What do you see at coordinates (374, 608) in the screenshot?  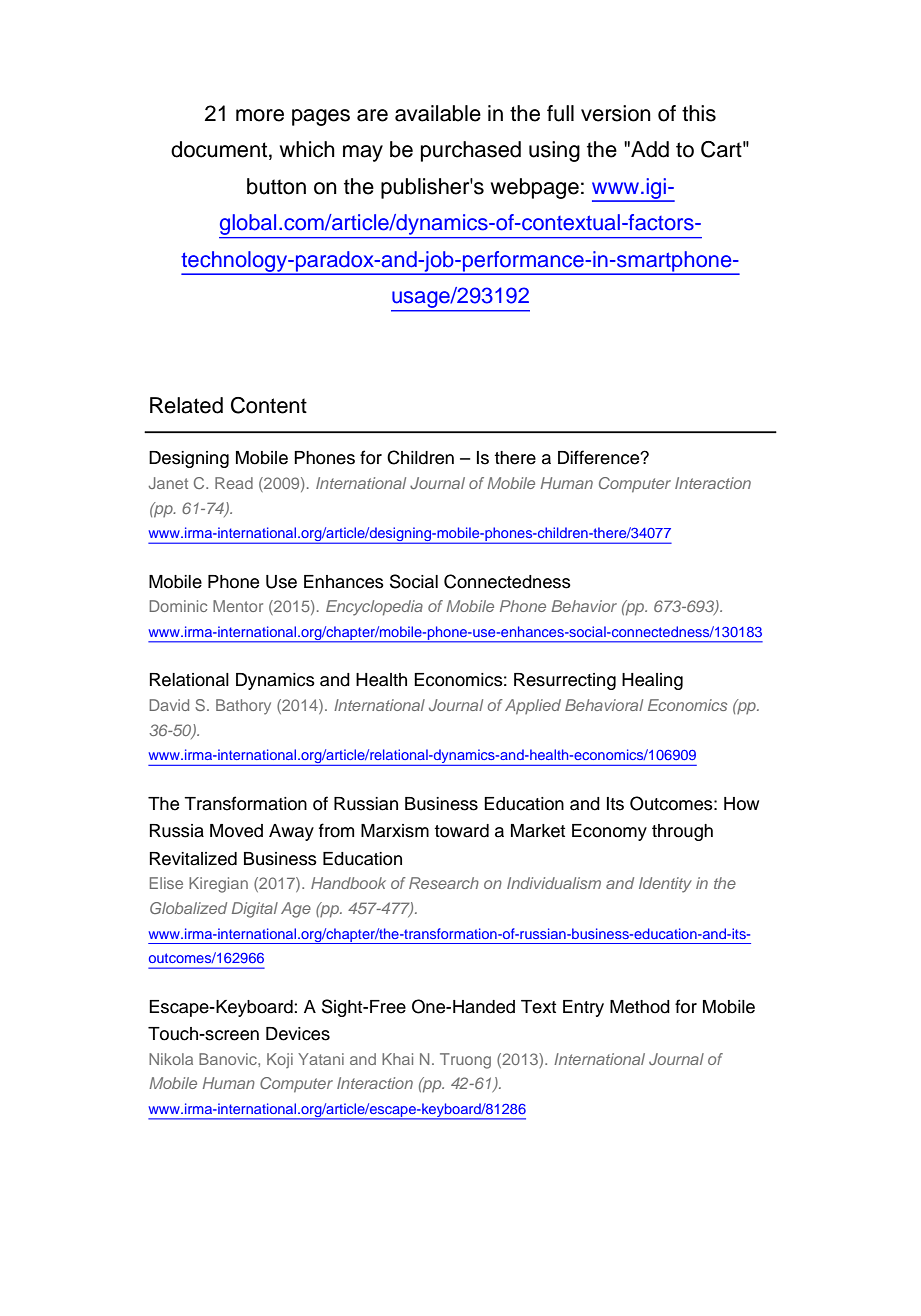 I see `Encyclopedia` at bounding box center [374, 608].
